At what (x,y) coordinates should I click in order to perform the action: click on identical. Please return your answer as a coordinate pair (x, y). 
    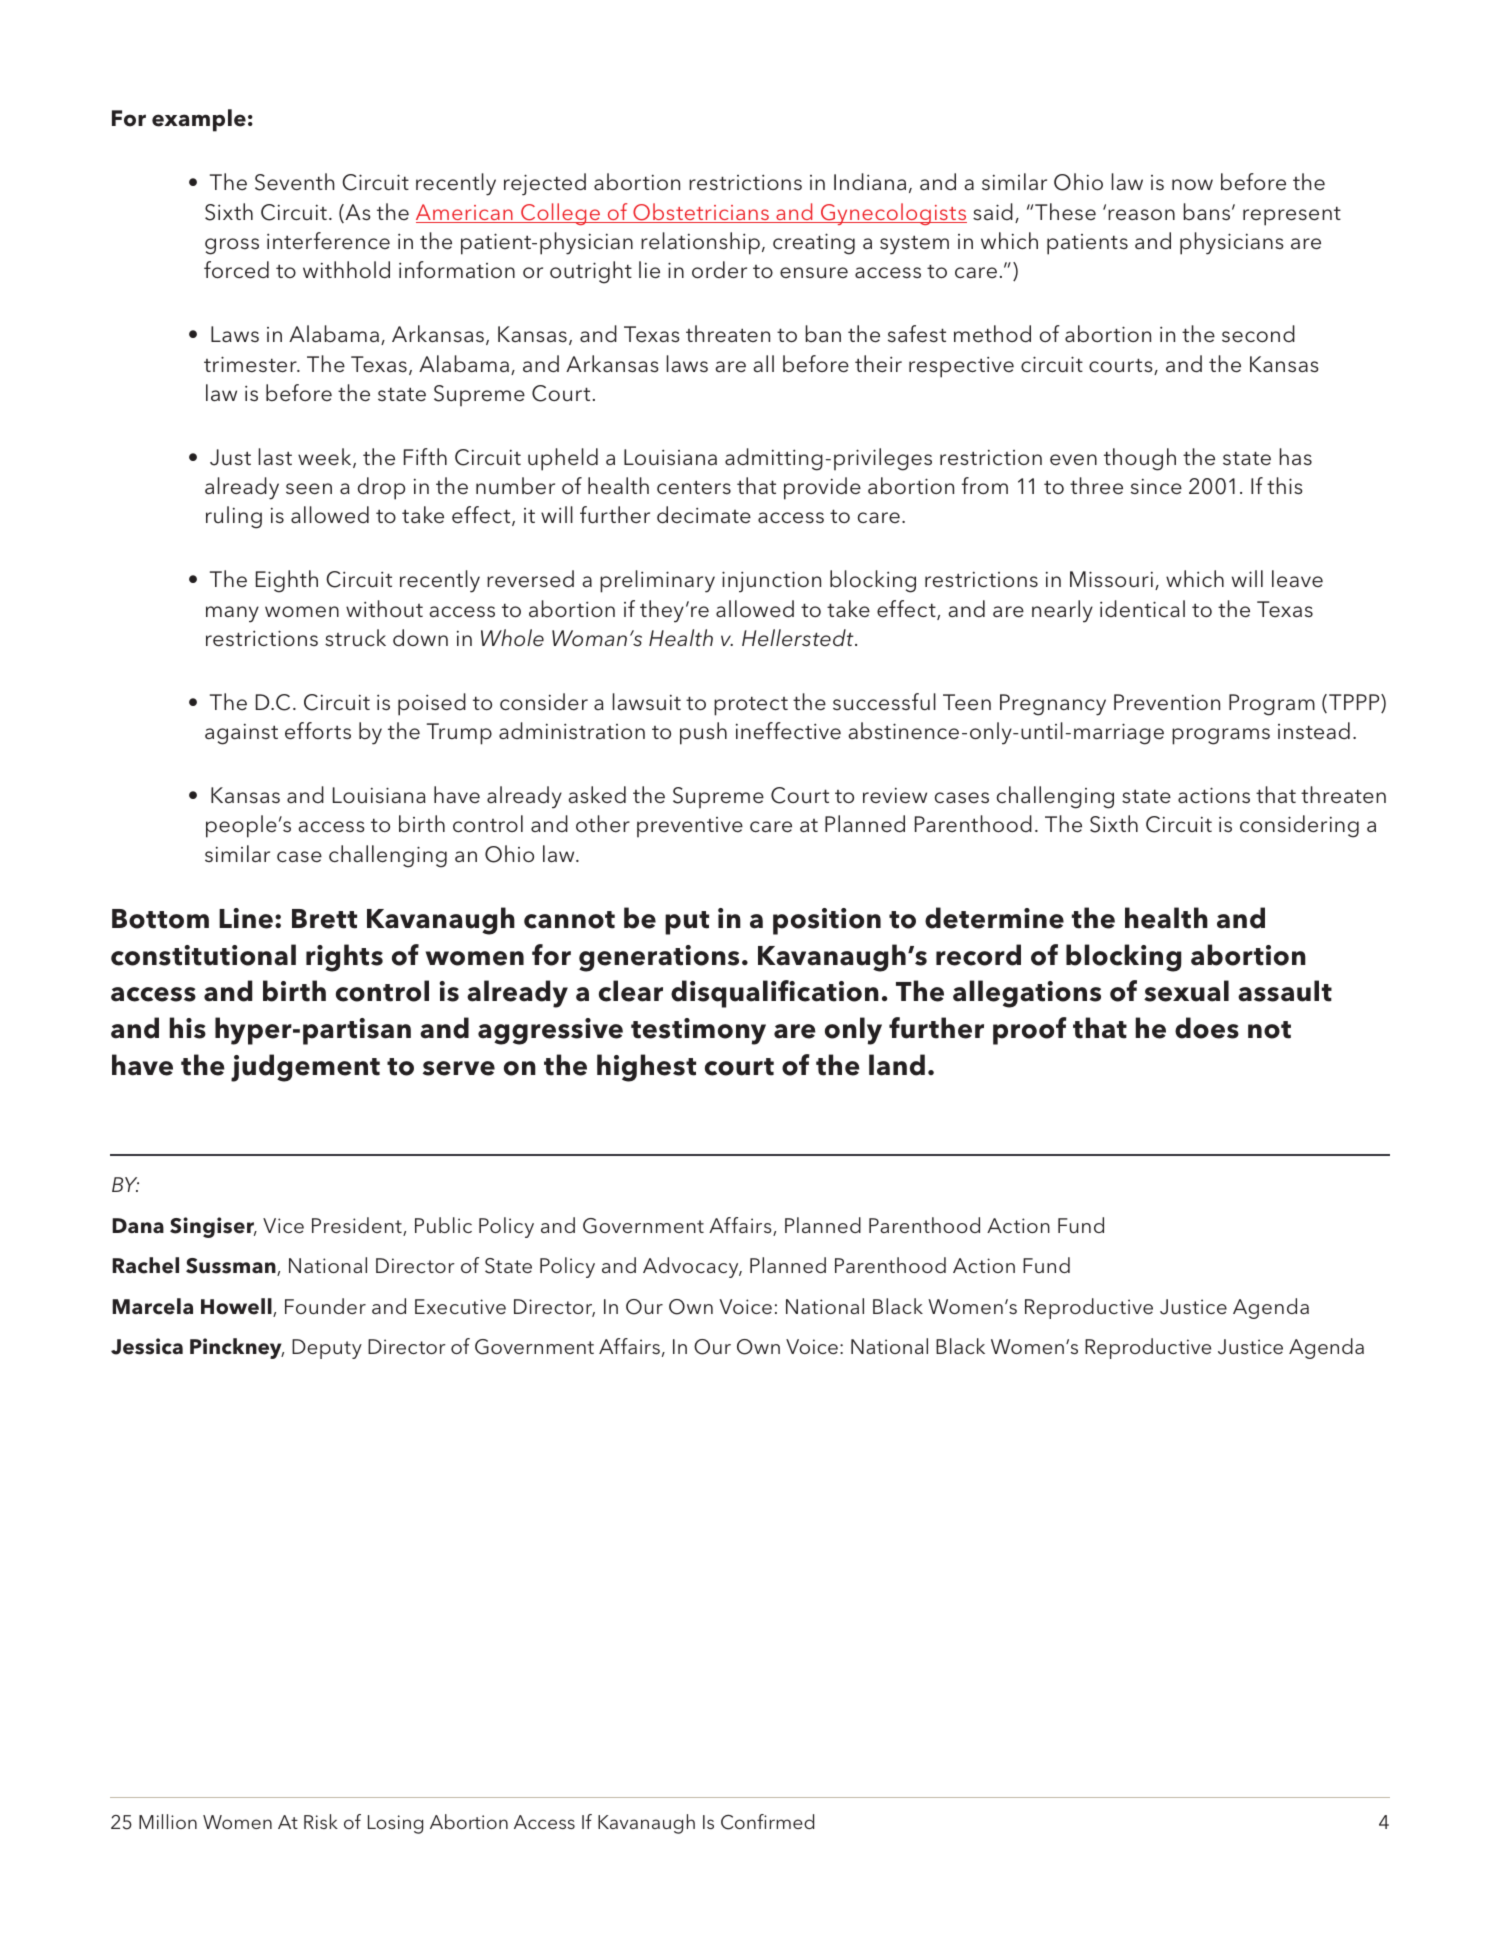
    Looking at the image, I should click on (1142, 609).
